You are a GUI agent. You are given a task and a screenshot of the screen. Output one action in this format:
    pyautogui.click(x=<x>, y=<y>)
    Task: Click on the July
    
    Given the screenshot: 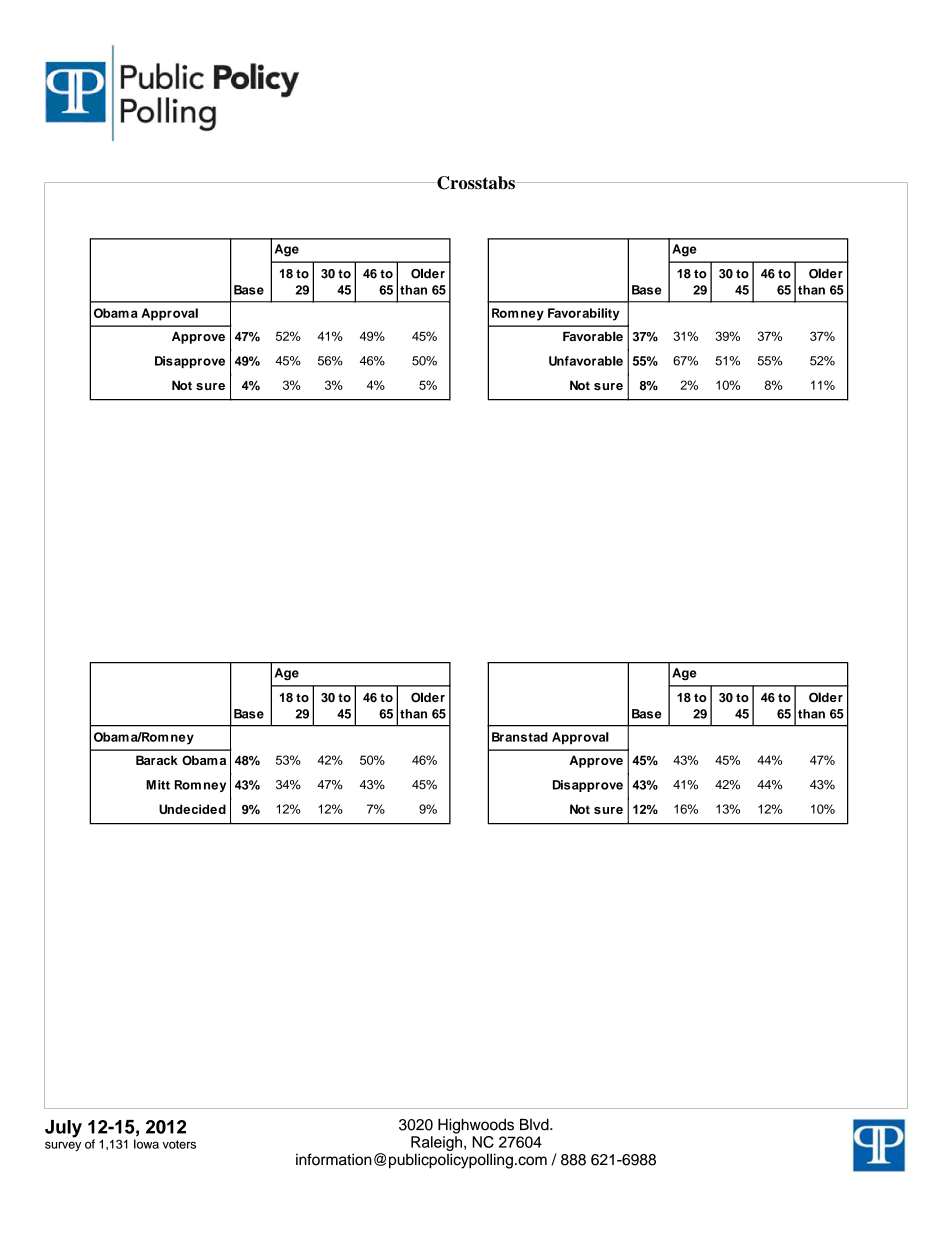 What is the action you would take?
    pyautogui.click(x=63, y=1129)
